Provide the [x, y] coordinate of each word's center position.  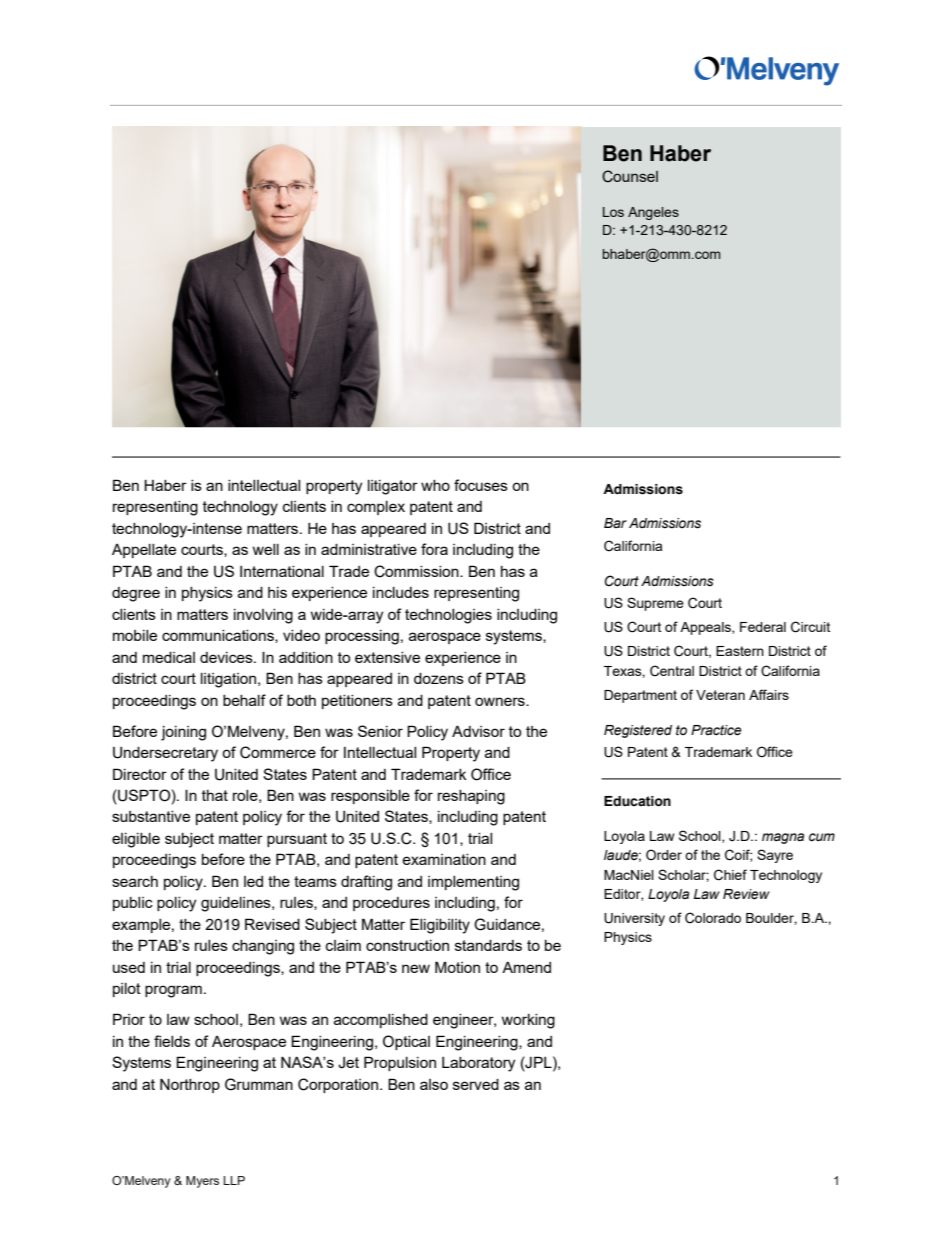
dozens [439, 678]
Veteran [720, 695]
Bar [615, 523]
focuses [481, 485]
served [476, 1084]
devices [227, 657]
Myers [202, 1182]
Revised [272, 924]
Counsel [630, 176]
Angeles [653, 213]
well [266, 549]
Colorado [713, 918]
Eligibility [440, 926]
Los [613, 212]
